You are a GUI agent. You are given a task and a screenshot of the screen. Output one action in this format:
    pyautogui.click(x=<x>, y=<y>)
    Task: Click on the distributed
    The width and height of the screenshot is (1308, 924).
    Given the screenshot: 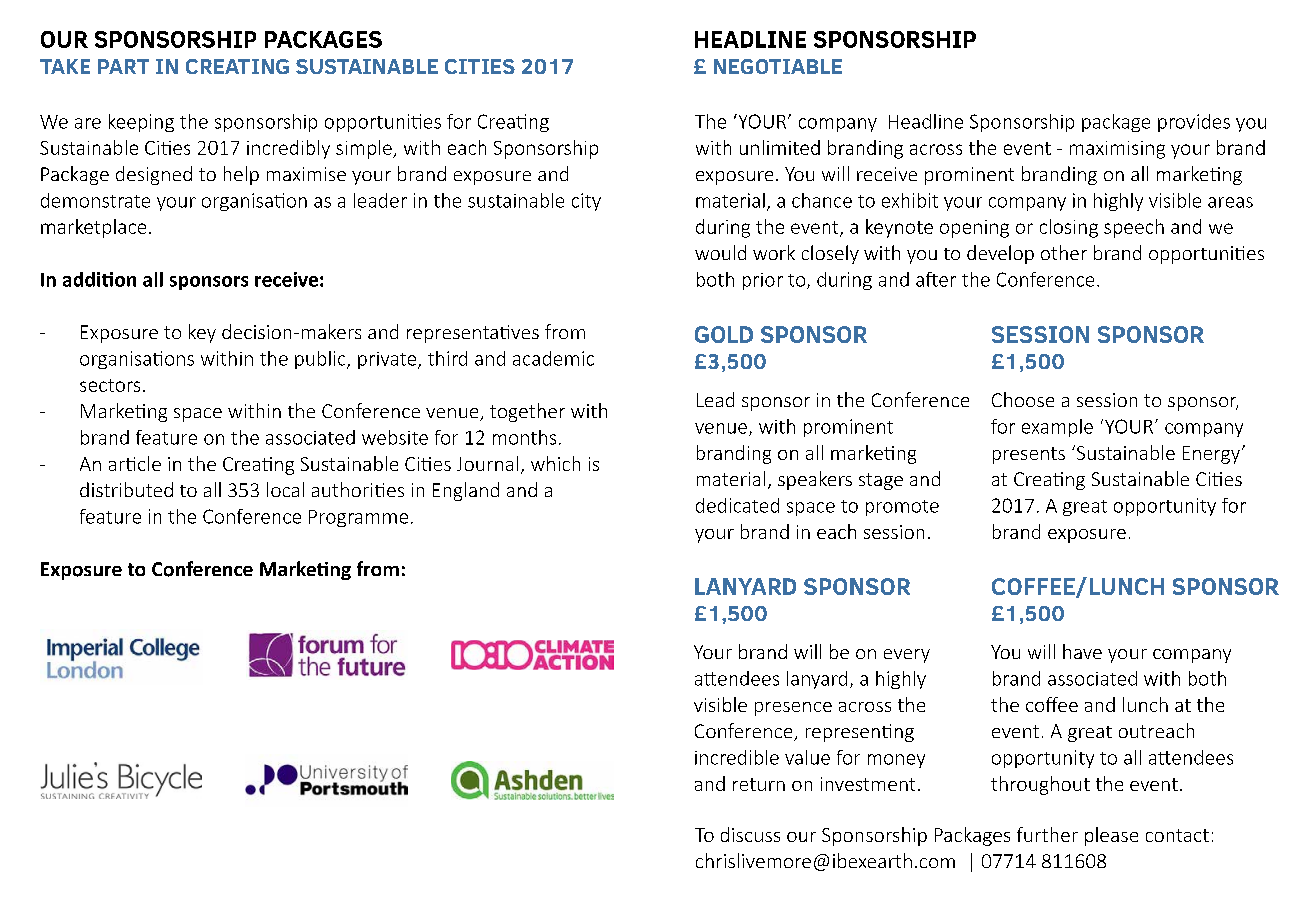 What is the action you would take?
    pyautogui.click(x=126, y=489)
